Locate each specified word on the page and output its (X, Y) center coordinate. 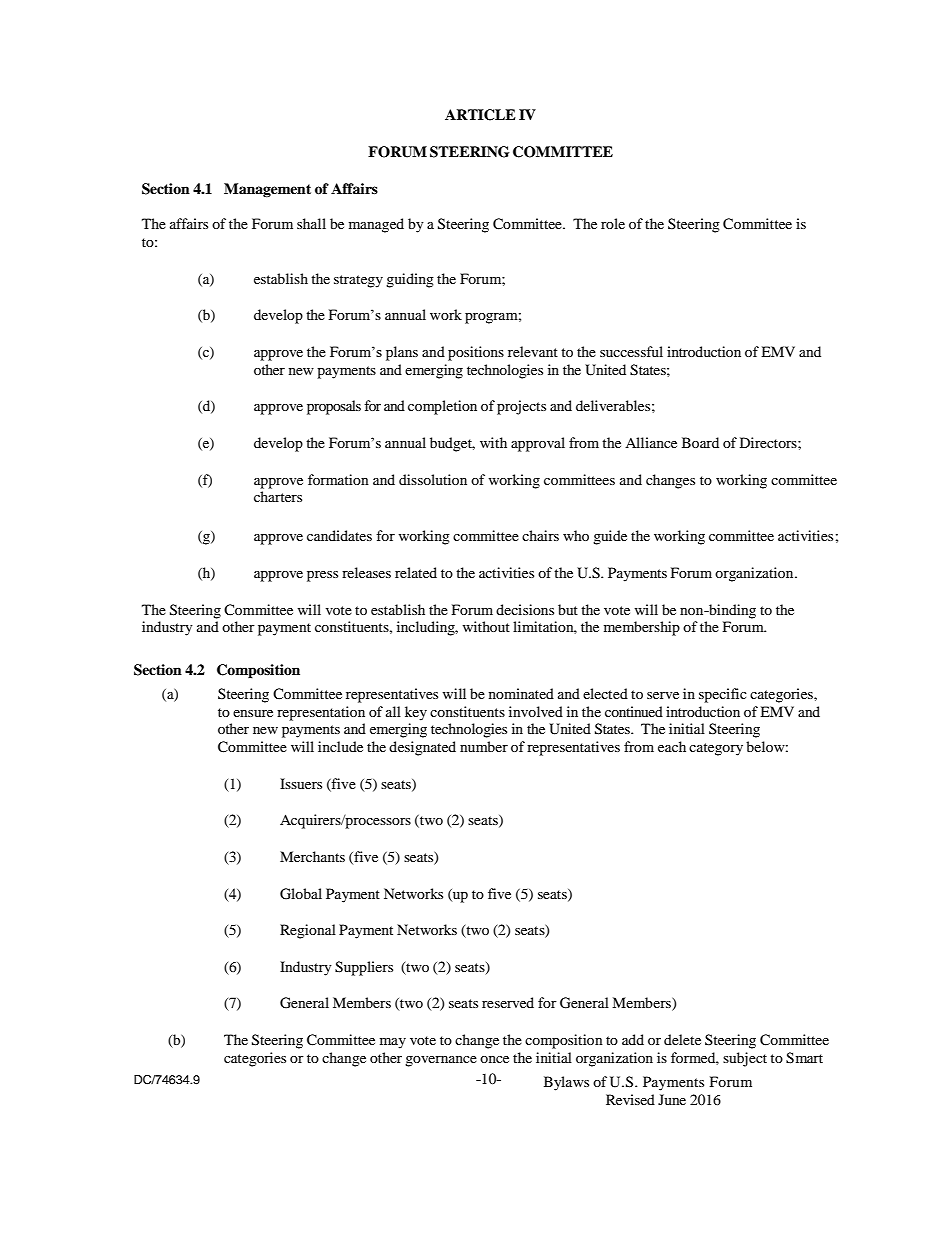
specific (723, 695)
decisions (525, 609)
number (484, 746)
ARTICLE (480, 115)
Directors (769, 442)
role (613, 223)
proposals (334, 407)
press (322, 576)
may (393, 1043)
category (716, 749)
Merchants (312, 856)
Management (267, 190)
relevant (533, 351)
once (494, 1059)
